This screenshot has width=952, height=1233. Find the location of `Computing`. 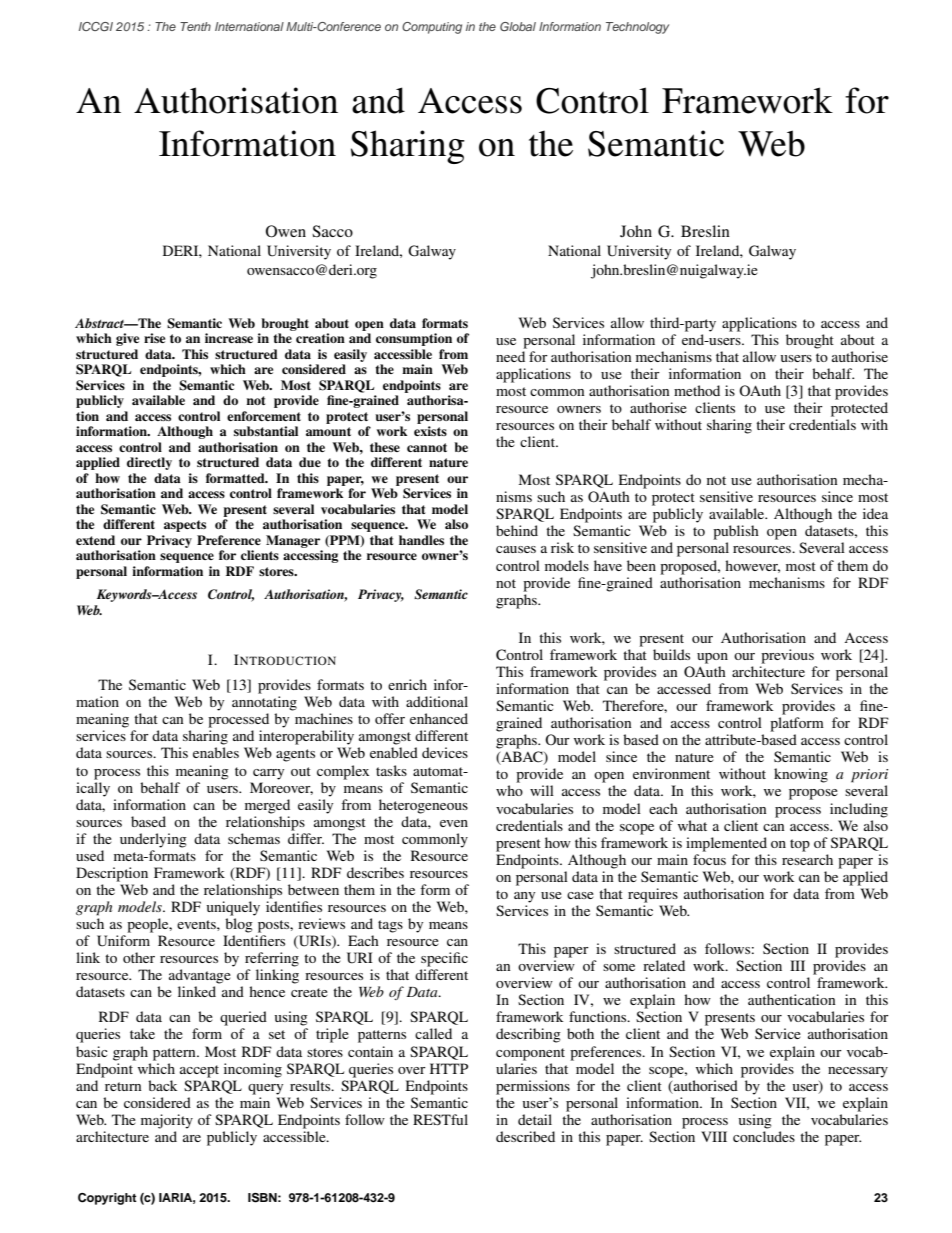

Computing is located at coordinates (432, 28).
